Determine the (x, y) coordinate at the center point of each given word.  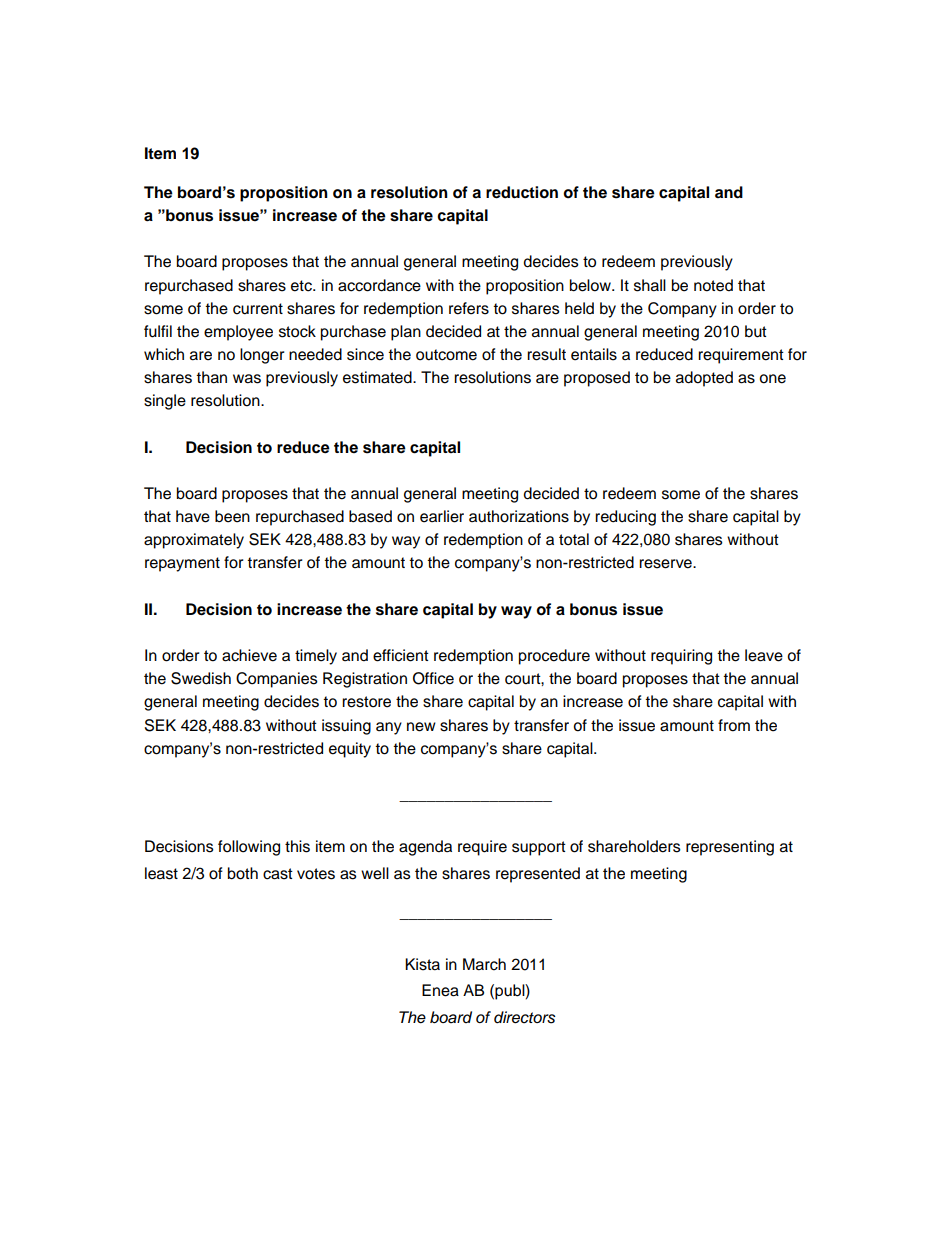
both (243, 873)
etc (302, 286)
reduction (522, 192)
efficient (401, 655)
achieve (249, 655)
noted (713, 285)
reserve (666, 564)
